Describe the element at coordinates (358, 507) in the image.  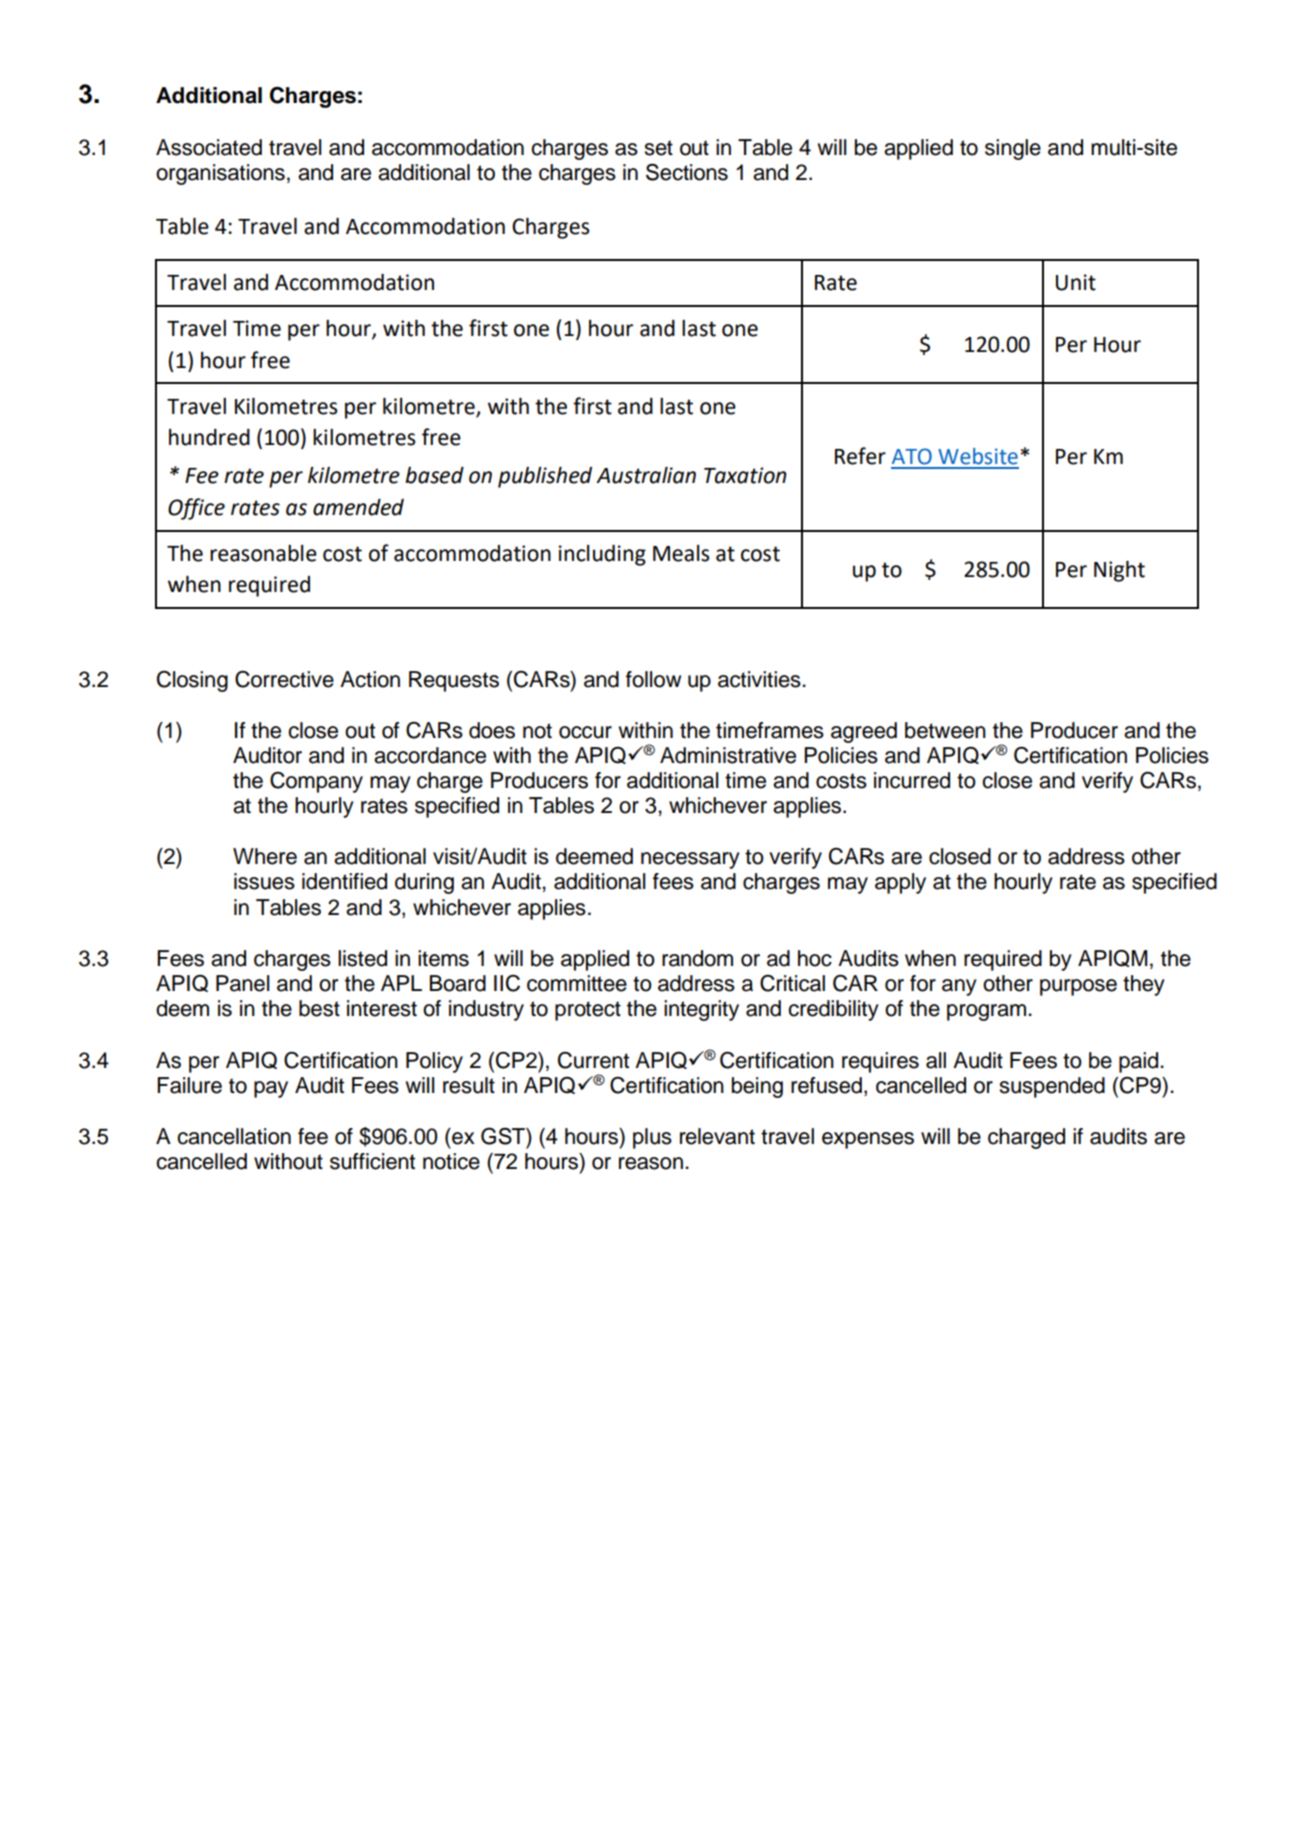
I see `amended` at that location.
